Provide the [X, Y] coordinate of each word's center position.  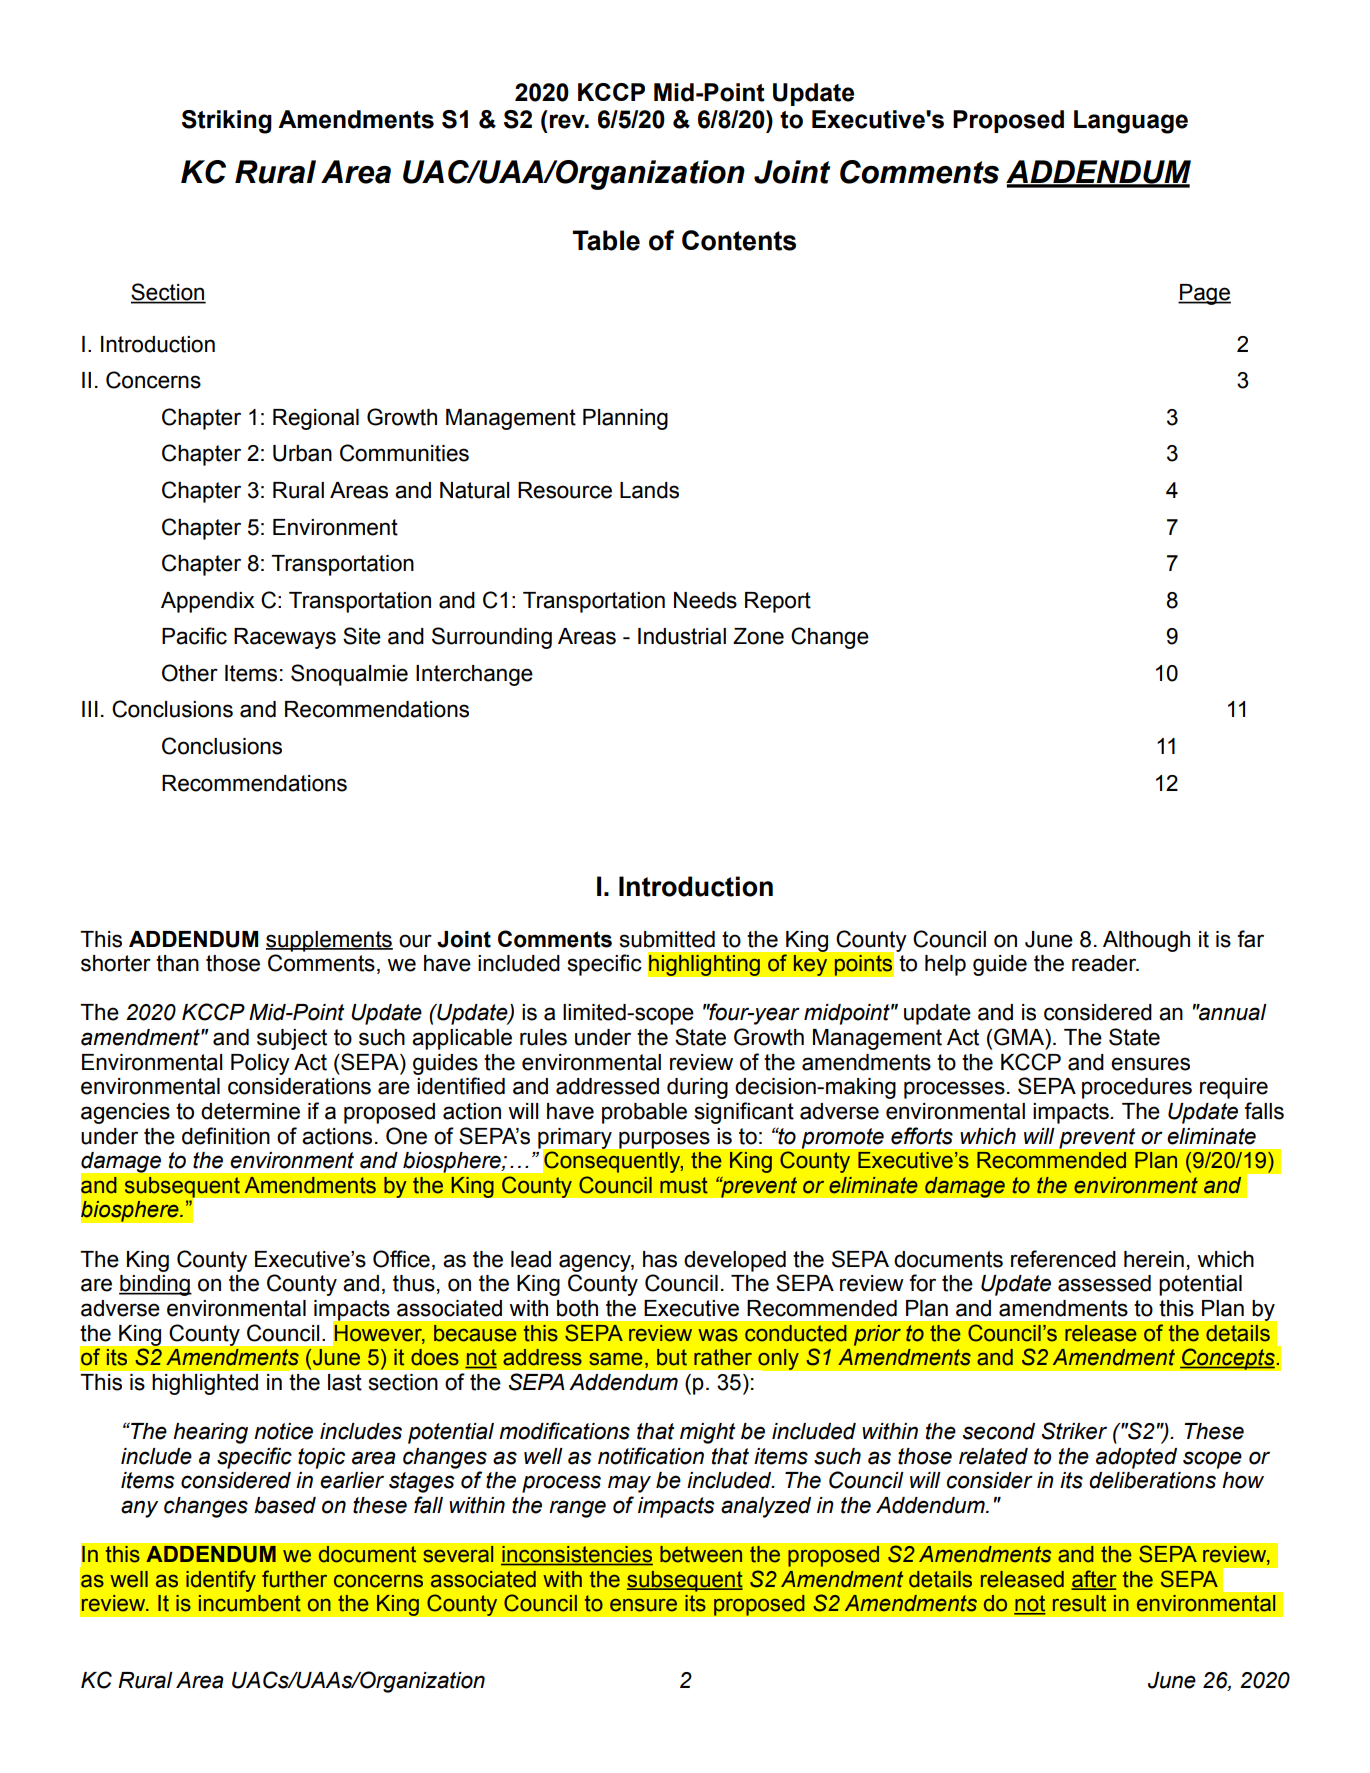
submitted [667, 939]
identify [221, 1581]
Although [1146, 941]
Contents [739, 240]
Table [606, 240]
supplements [329, 941]
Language [1131, 122]
